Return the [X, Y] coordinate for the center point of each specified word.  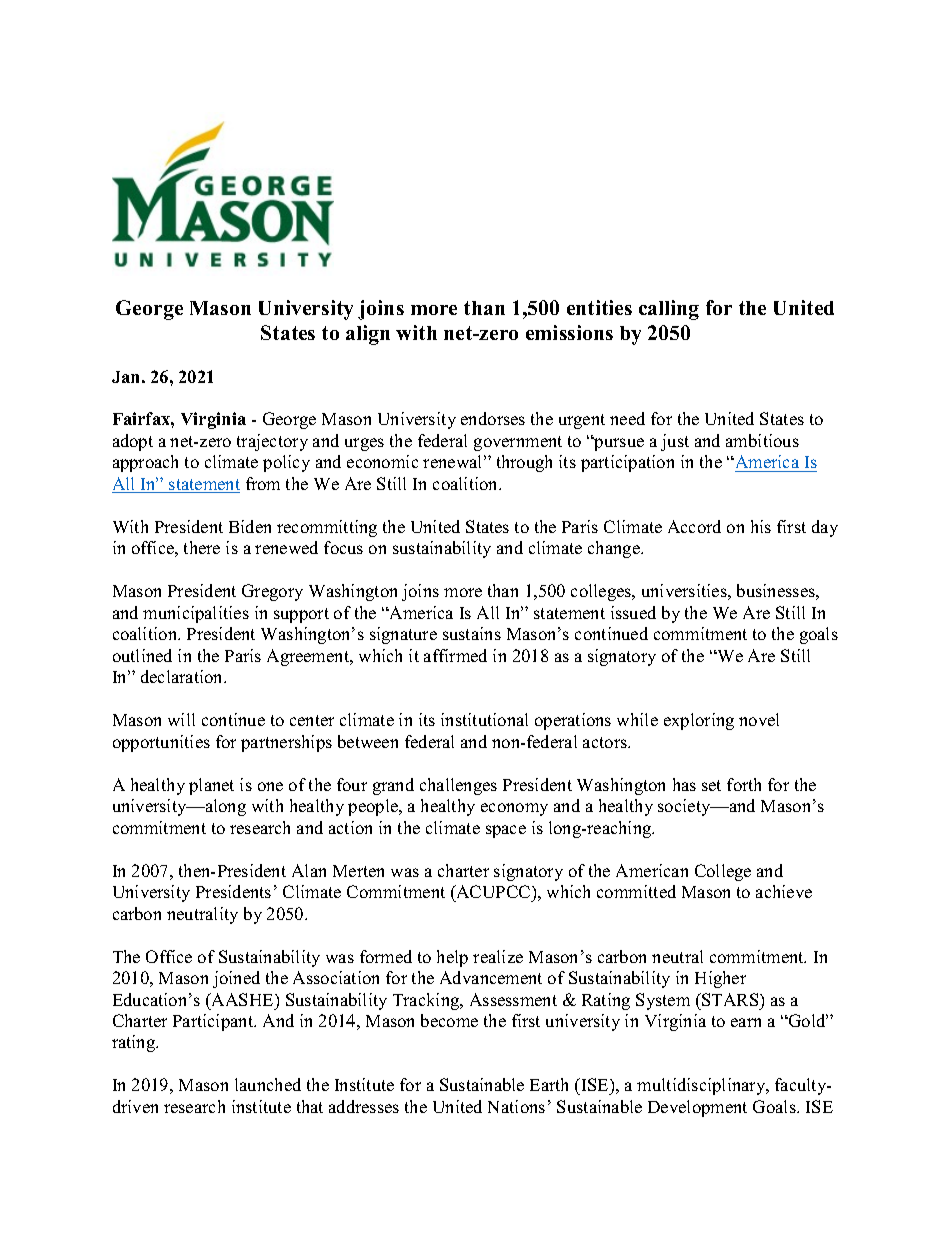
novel [759, 719]
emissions [569, 332]
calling [669, 310]
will [181, 719]
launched [268, 1084]
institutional [484, 719]
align [368, 335]
